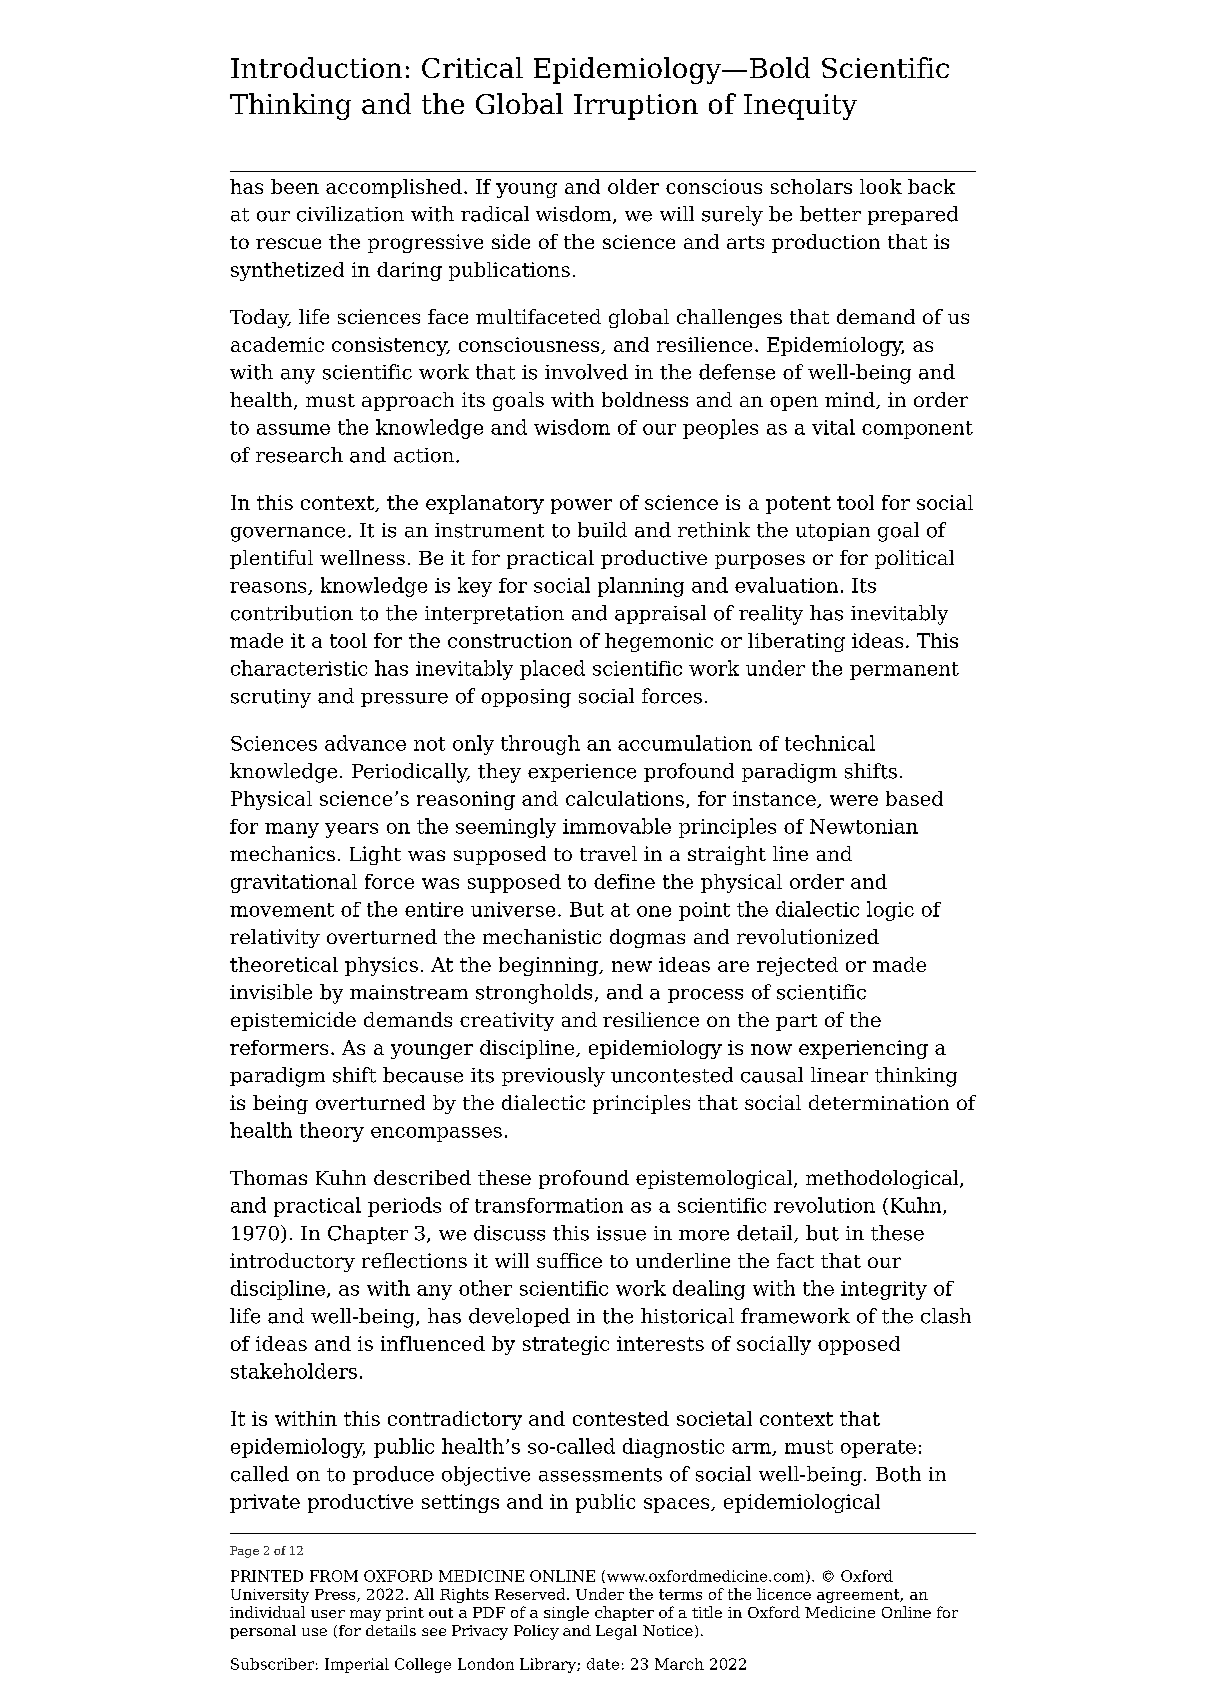  What do you see at coordinates (365, 743) in the page?
I see `advance` at bounding box center [365, 743].
